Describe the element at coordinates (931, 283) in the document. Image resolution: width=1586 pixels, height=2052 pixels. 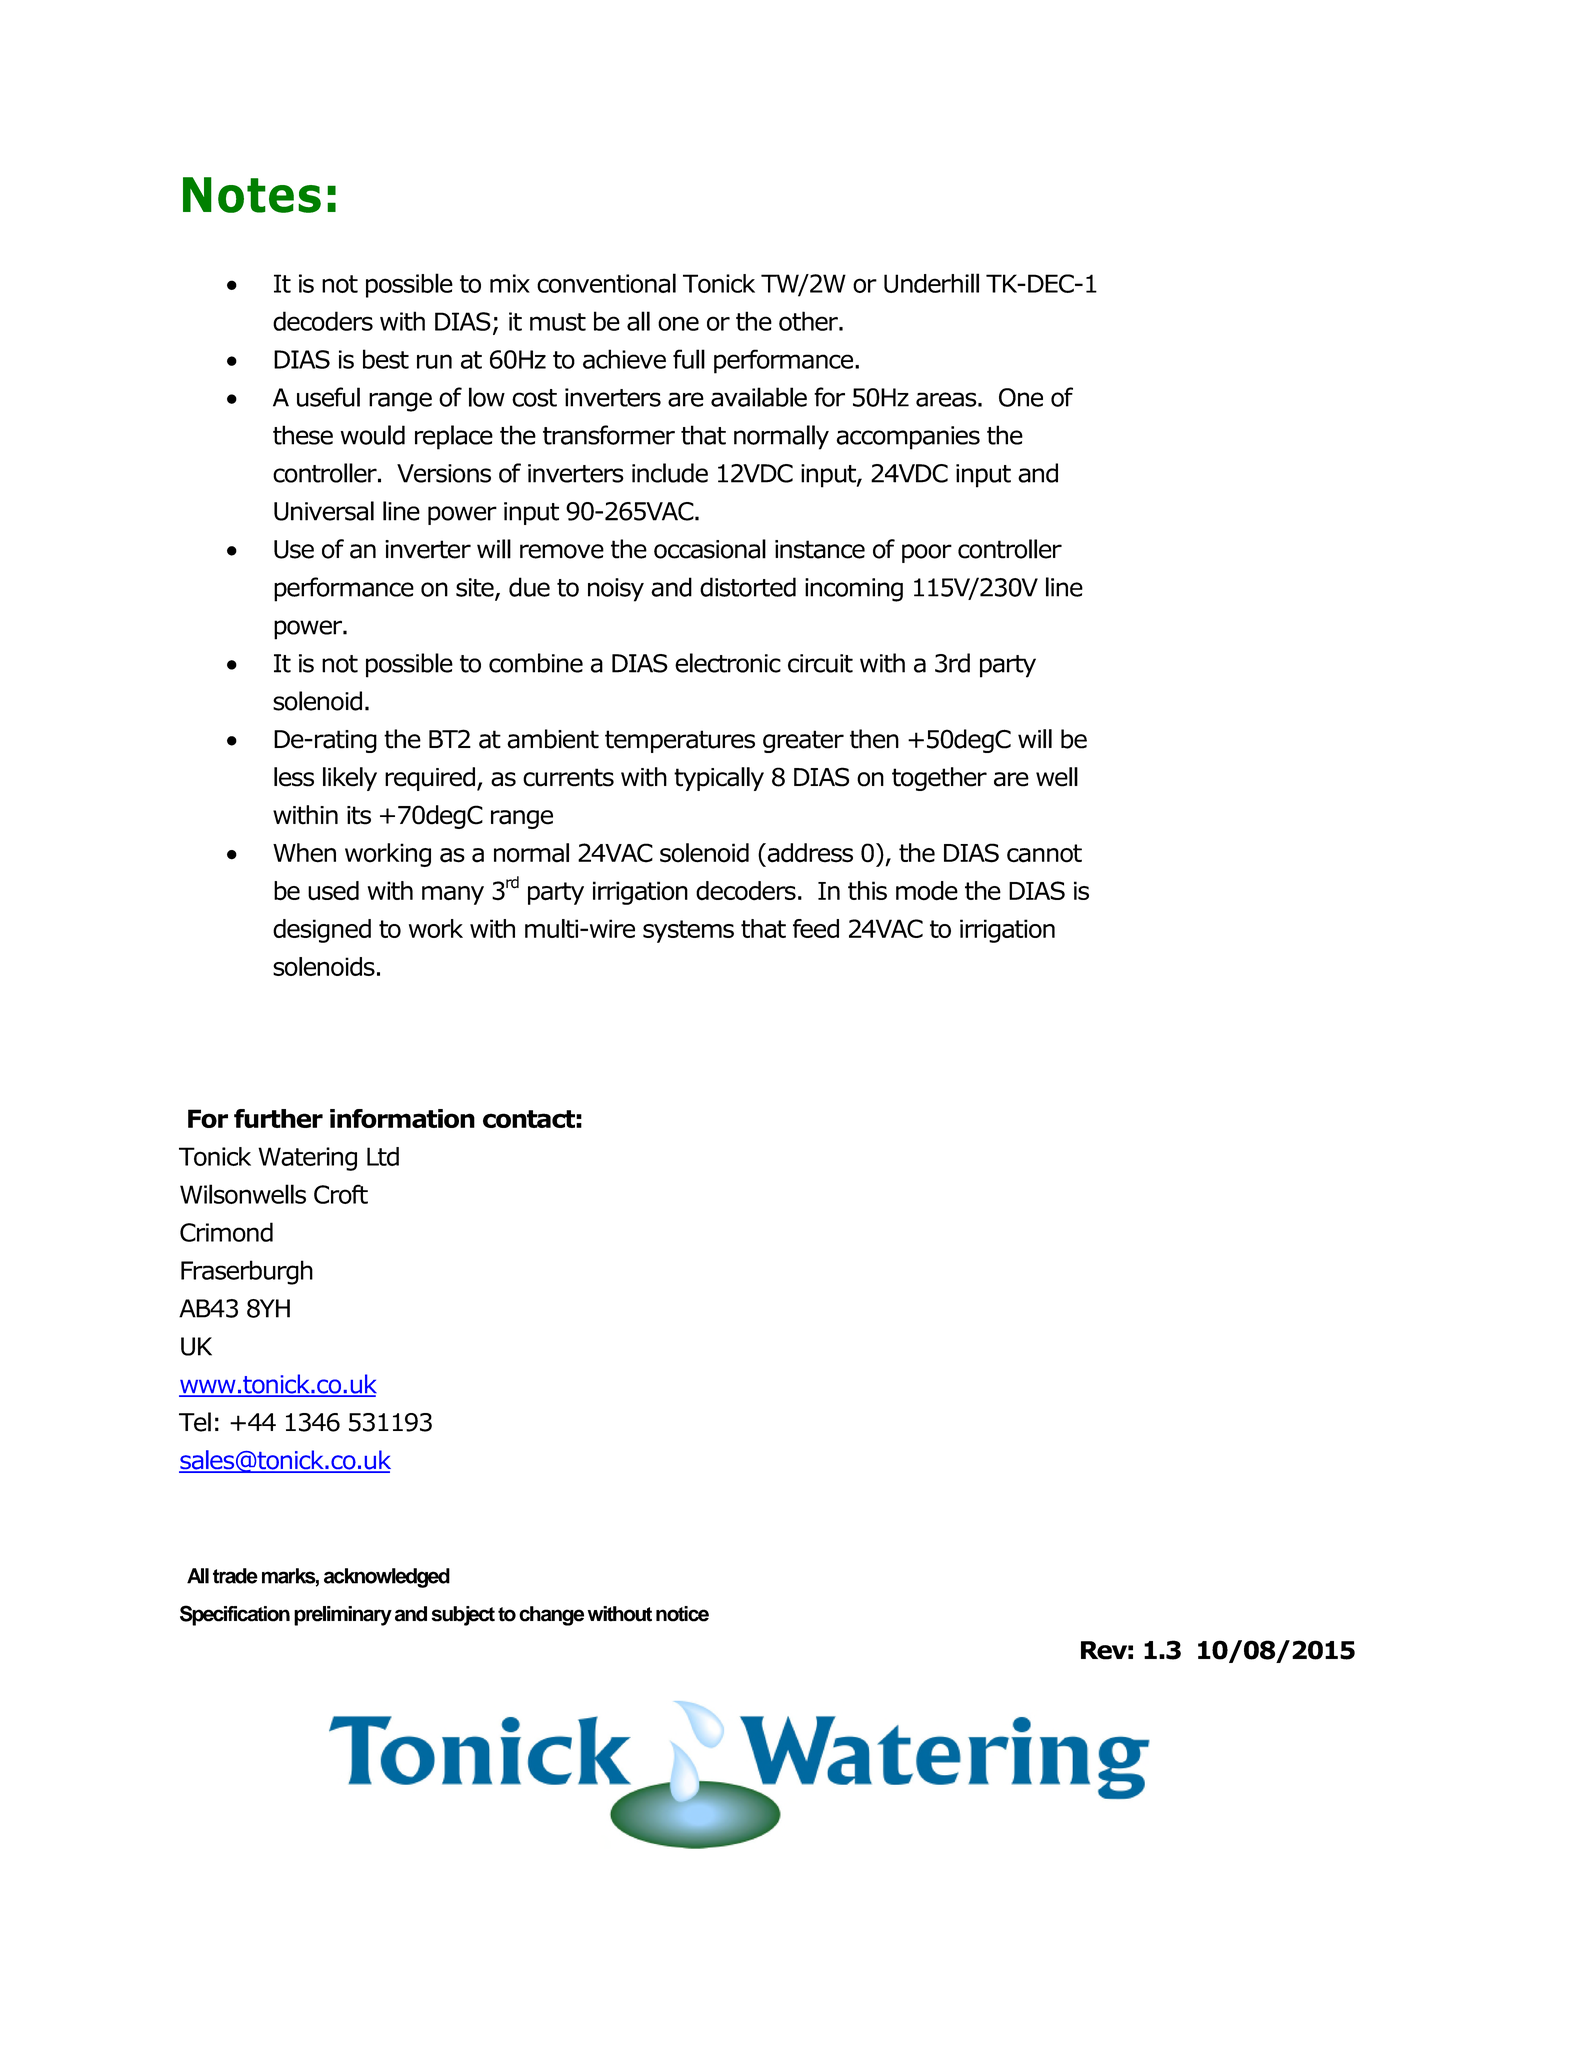
I see `Underhill` at that location.
